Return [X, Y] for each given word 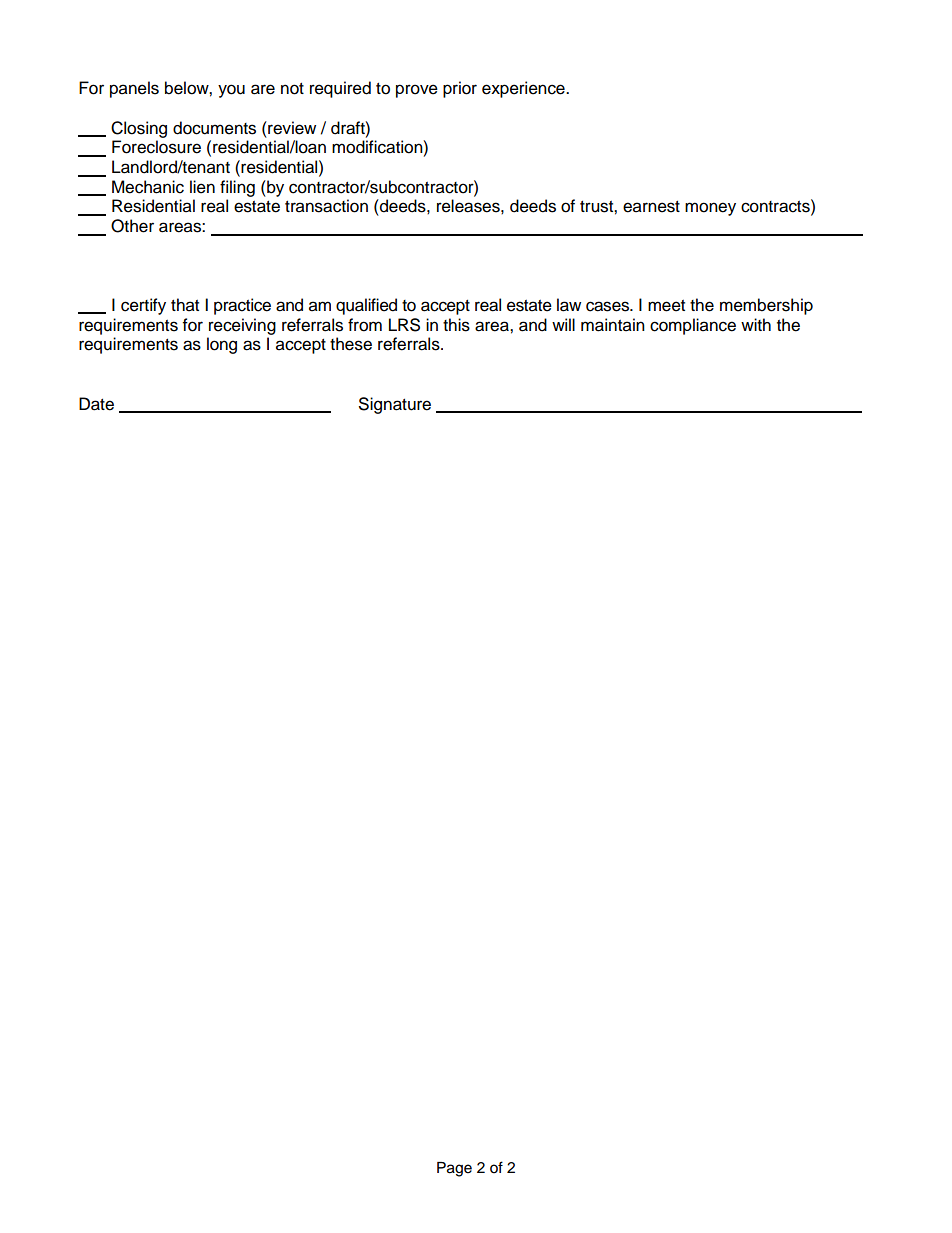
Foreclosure [156, 147]
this [456, 325]
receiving [242, 326]
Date [96, 404]
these [351, 344]
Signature [395, 405]
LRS [404, 325]
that [185, 305]
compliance [693, 326]
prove [417, 91]
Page [454, 1169]
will [563, 324]
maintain [613, 325]
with [756, 324]
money [710, 209]
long [222, 345]
